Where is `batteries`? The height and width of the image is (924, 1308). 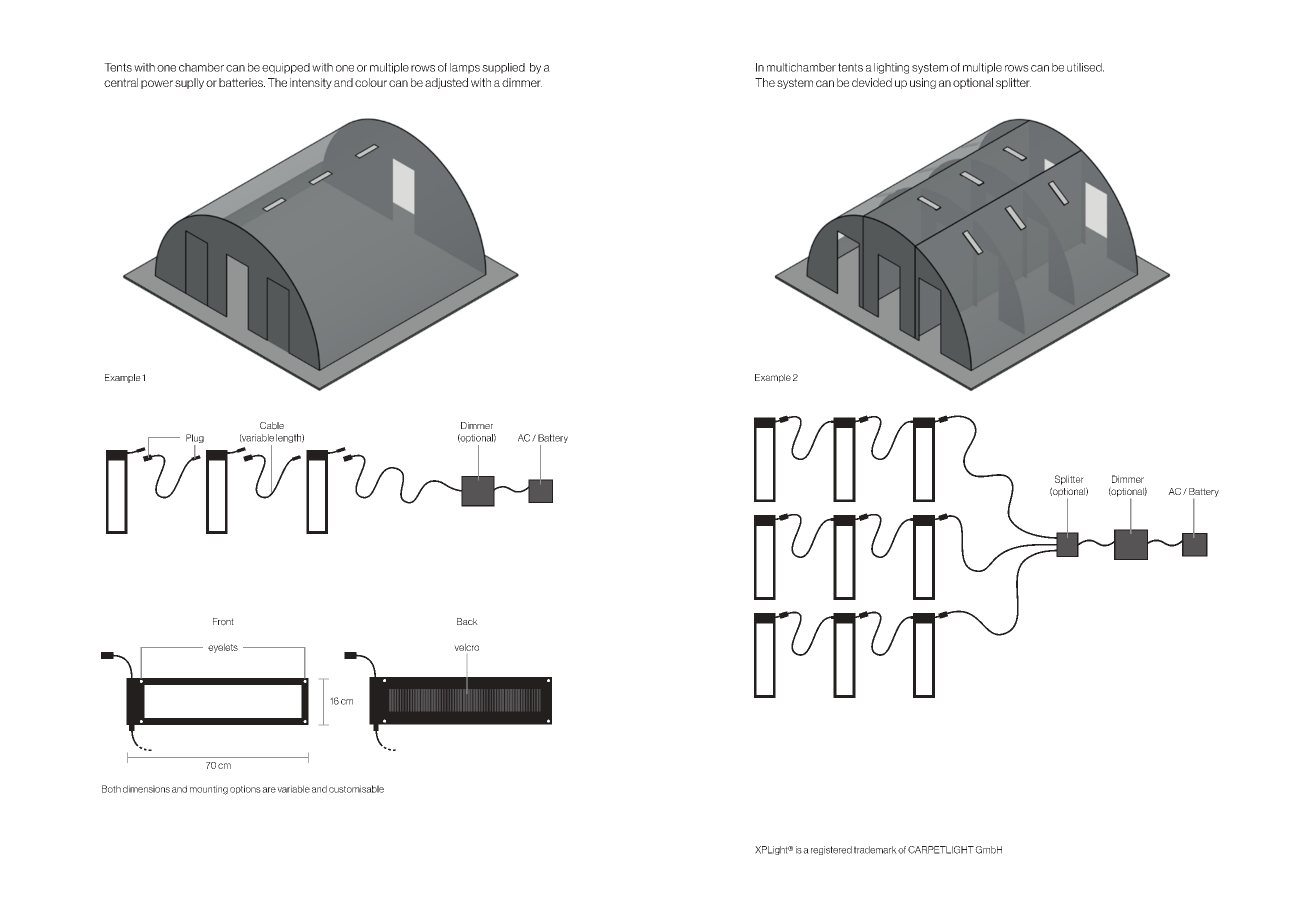
batteries is located at coordinates (242, 82).
